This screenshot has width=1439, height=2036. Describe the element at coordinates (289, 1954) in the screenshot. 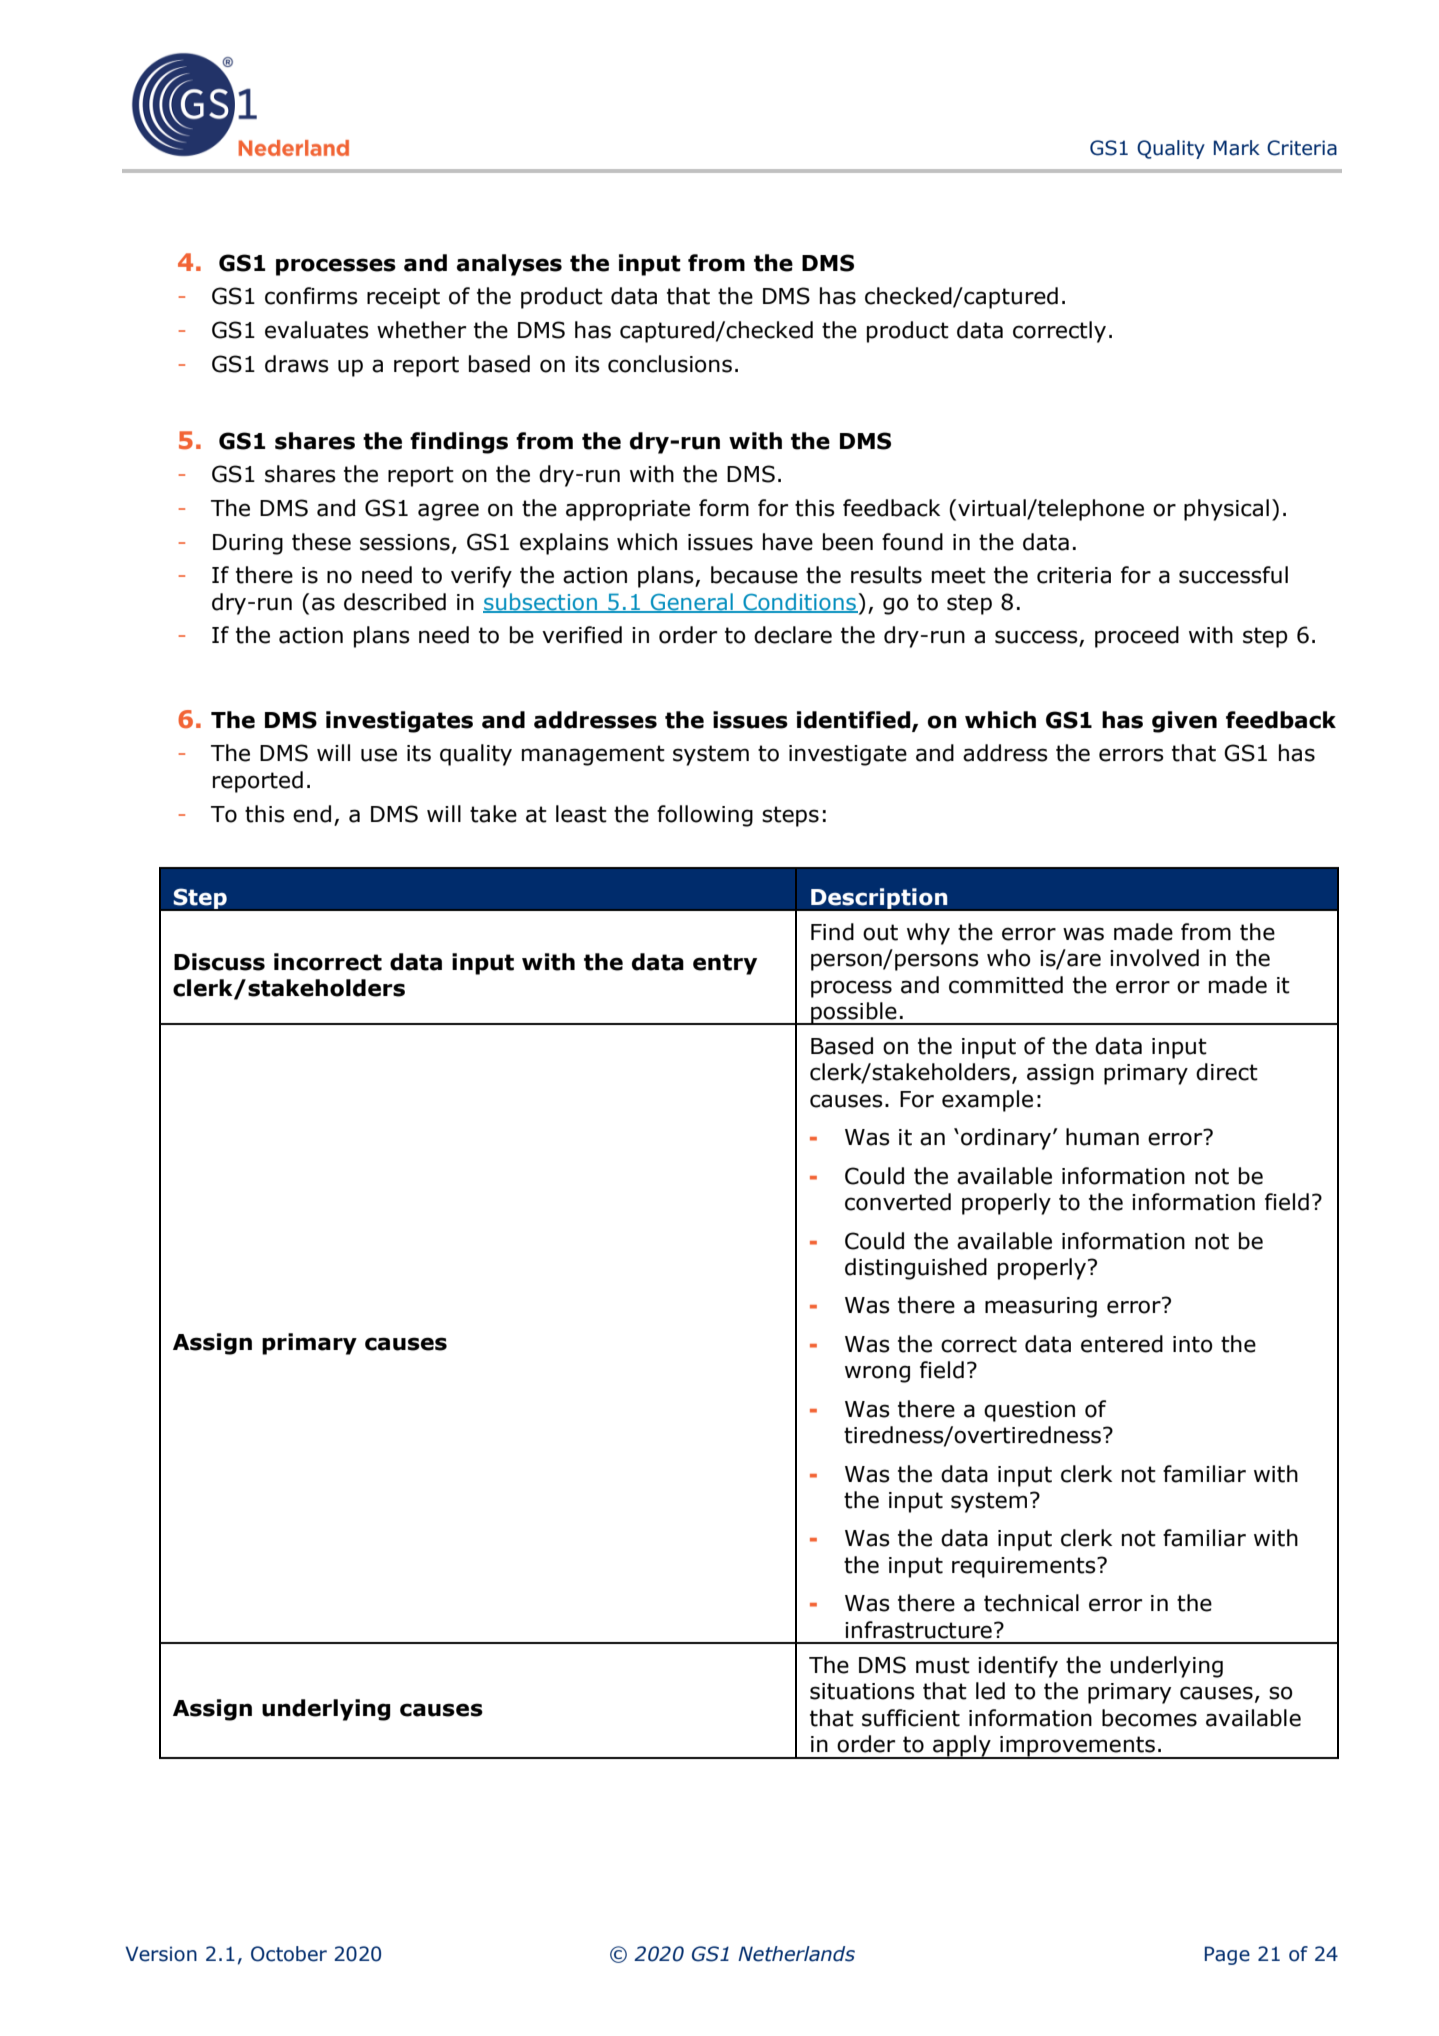

I see `October` at that location.
